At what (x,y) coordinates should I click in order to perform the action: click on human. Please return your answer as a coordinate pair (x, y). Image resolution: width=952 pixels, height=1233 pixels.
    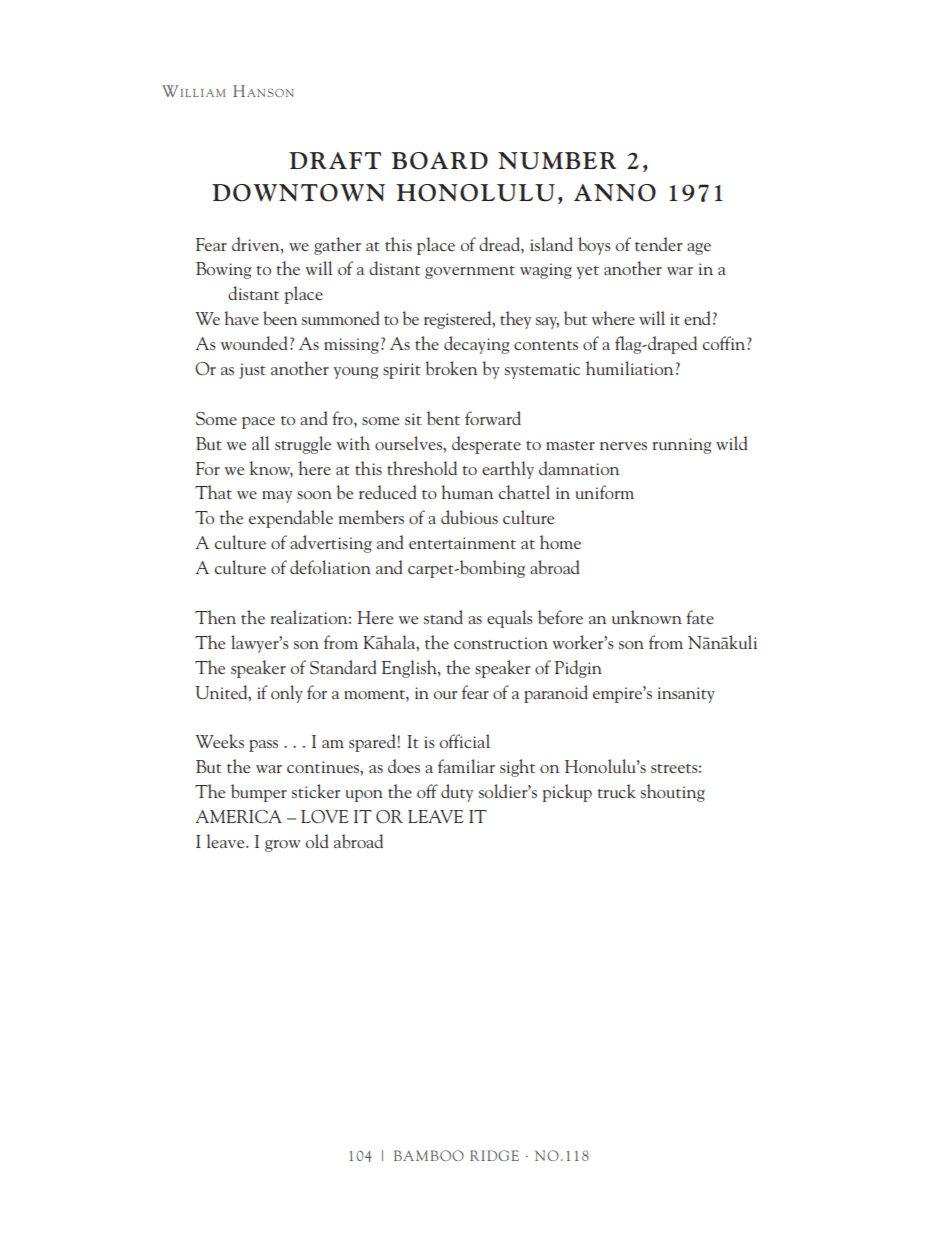
    Looking at the image, I should click on (467, 492).
